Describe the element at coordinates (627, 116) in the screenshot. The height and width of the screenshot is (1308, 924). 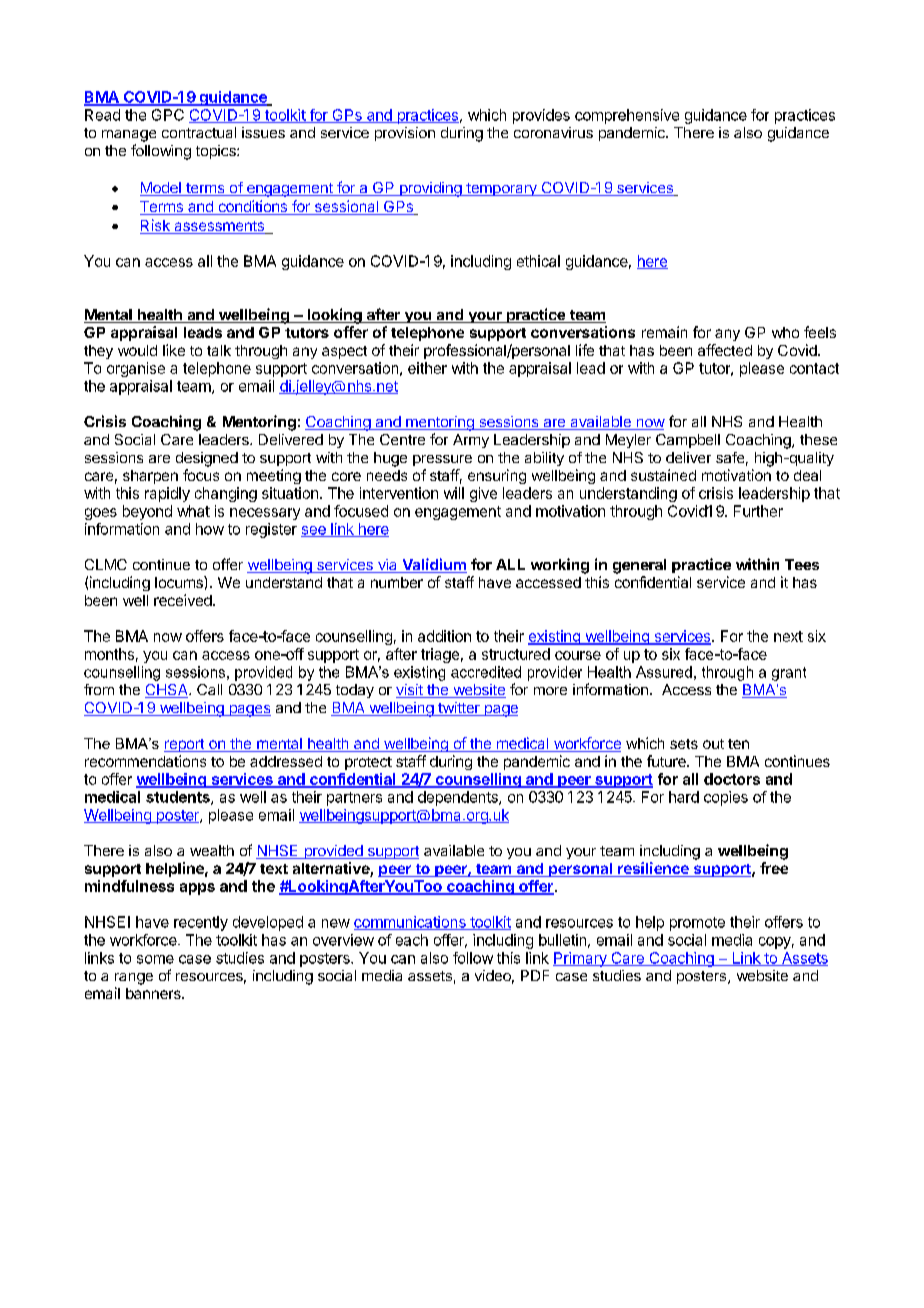
I see `comprehensive` at that location.
